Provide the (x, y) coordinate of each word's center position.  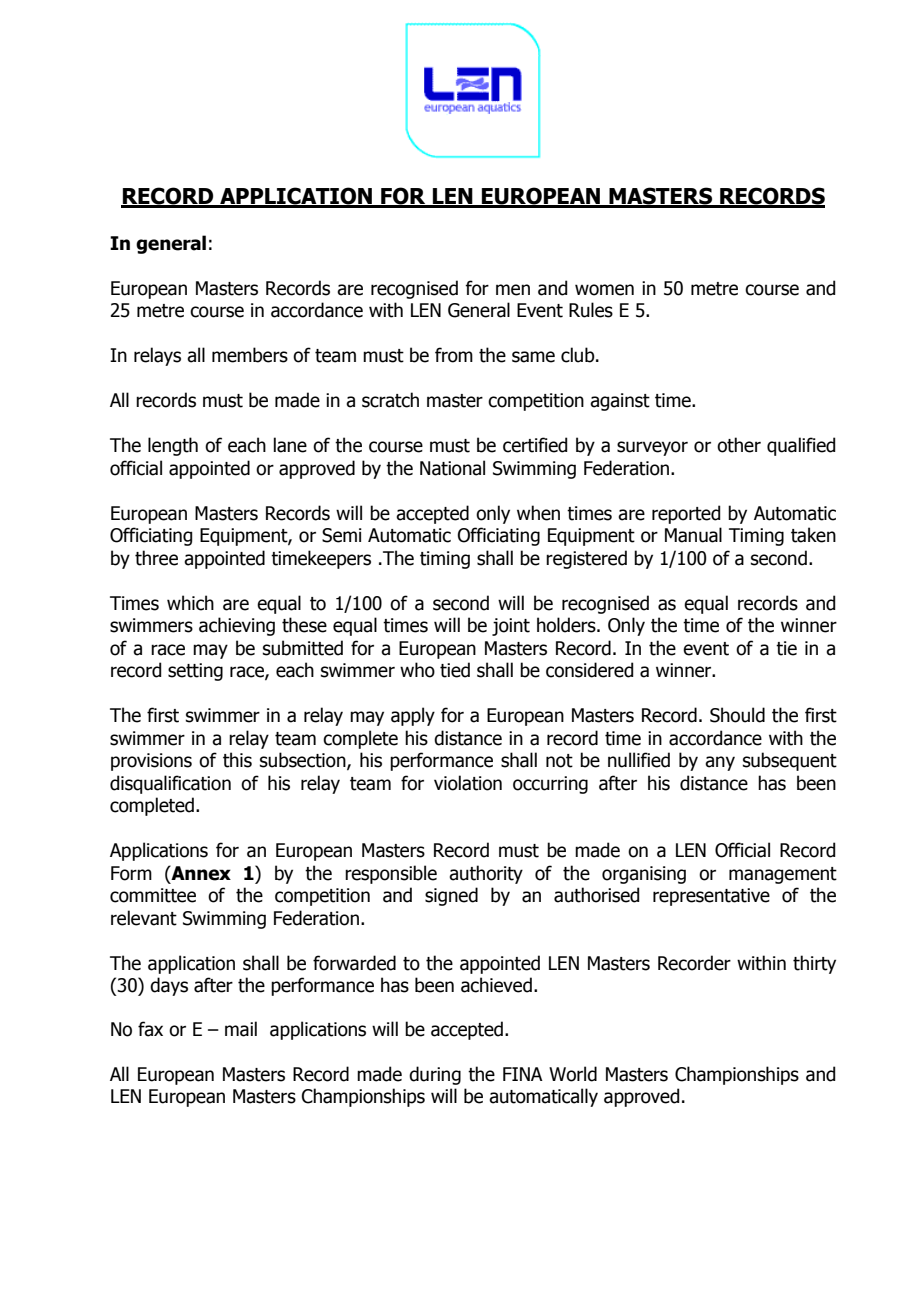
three (156, 558)
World (573, 1074)
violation (468, 783)
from (454, 355)
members (250, 355)
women (604, 290)
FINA (523, 1074)
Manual (693, 535)
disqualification (170, 784)
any (720, 763)
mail (241, 1029)
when (538, 513)
